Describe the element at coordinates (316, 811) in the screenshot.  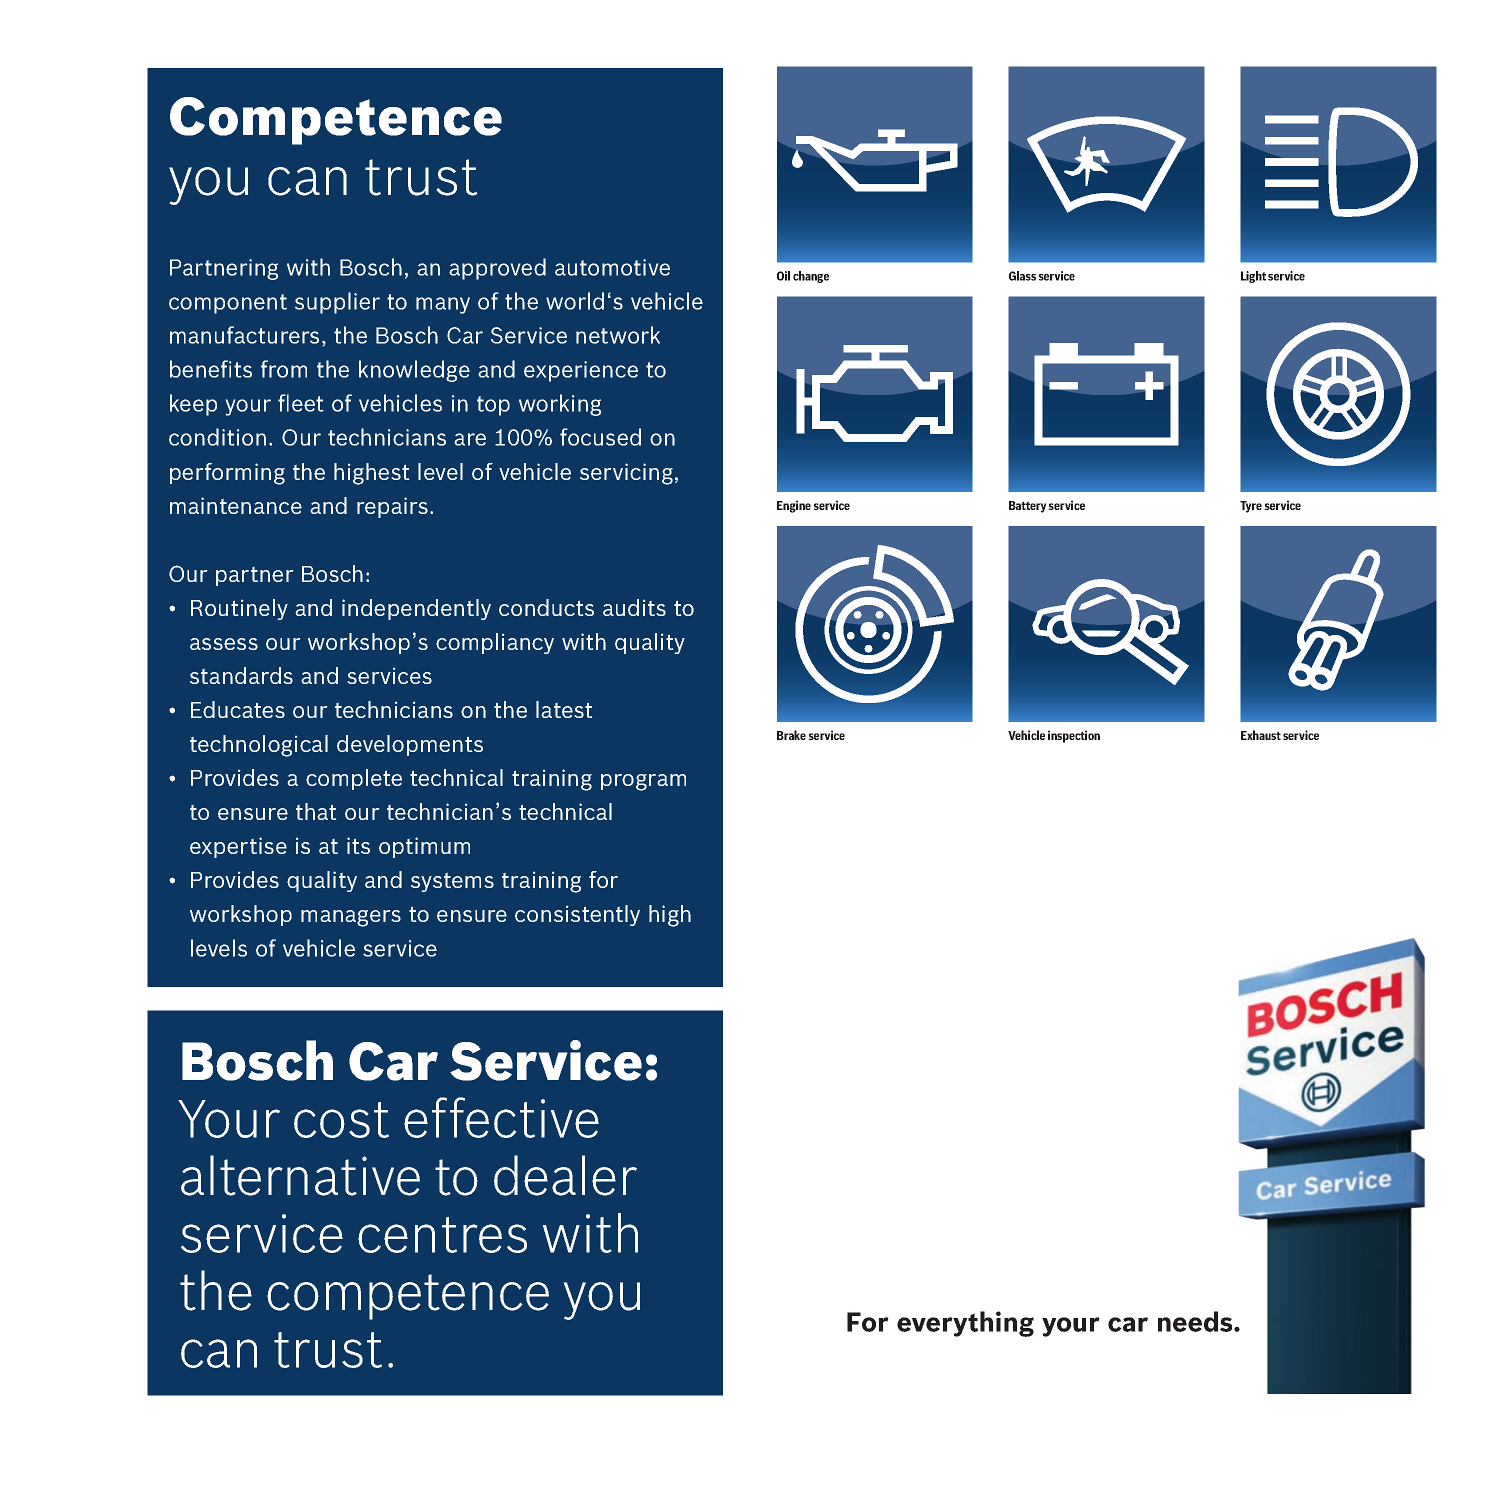
I see `that` at that location.
